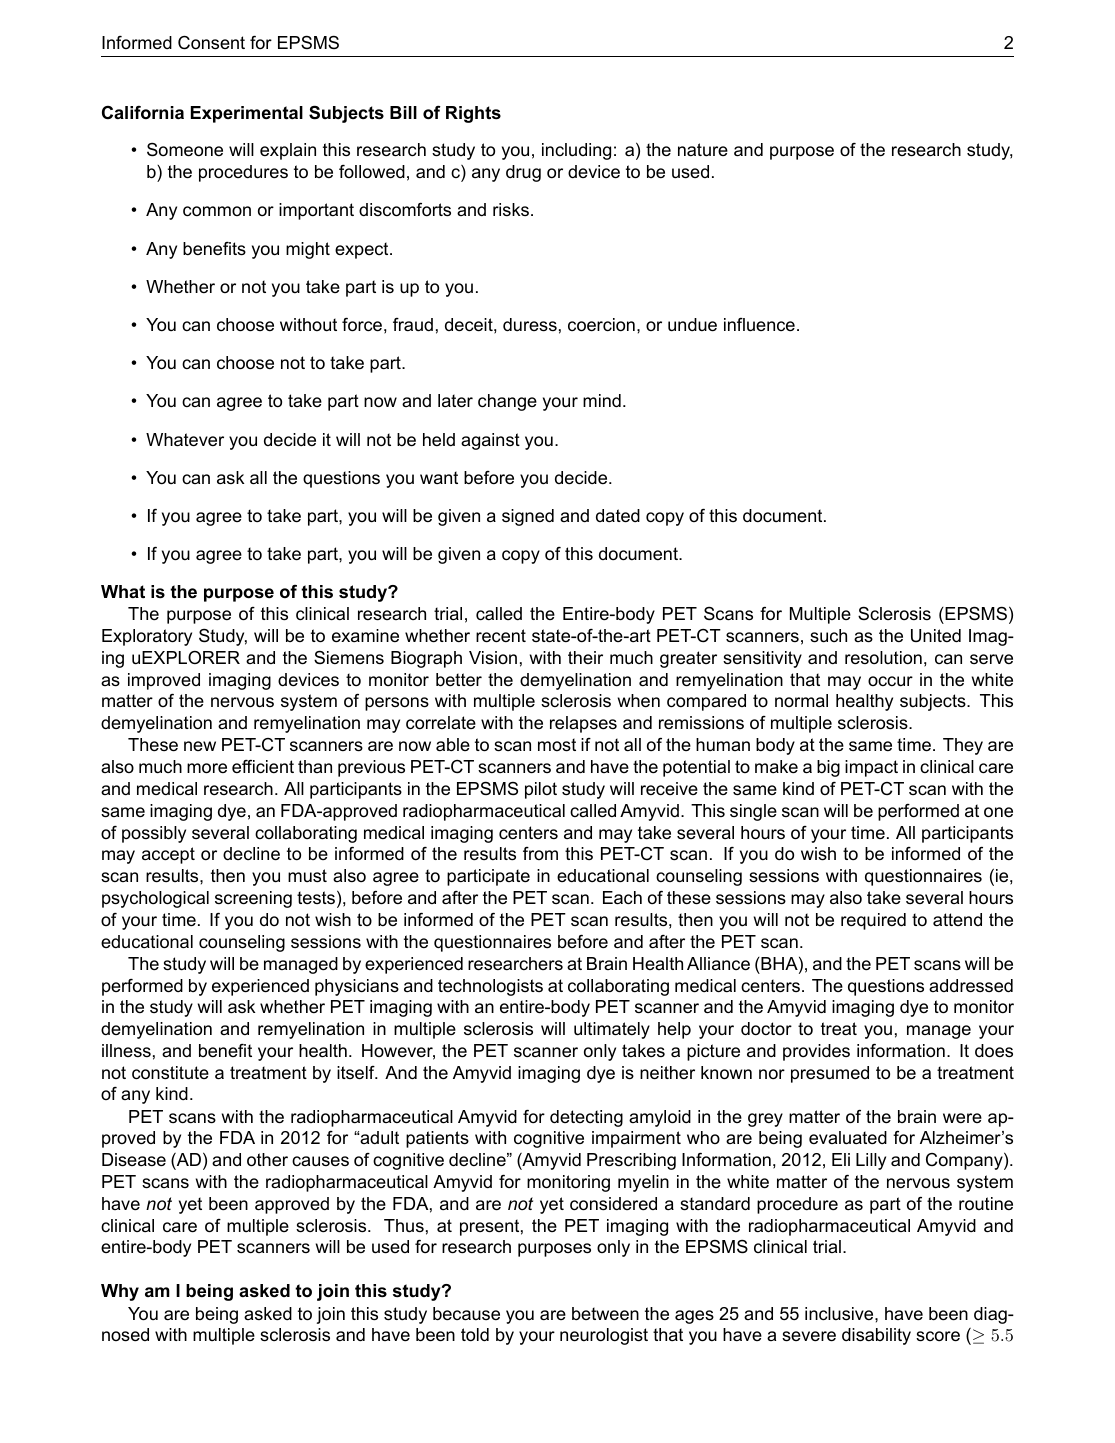 The height and width of the screenshot is (1443, 1115). I want to click on Experimental, so click(247, 114).
